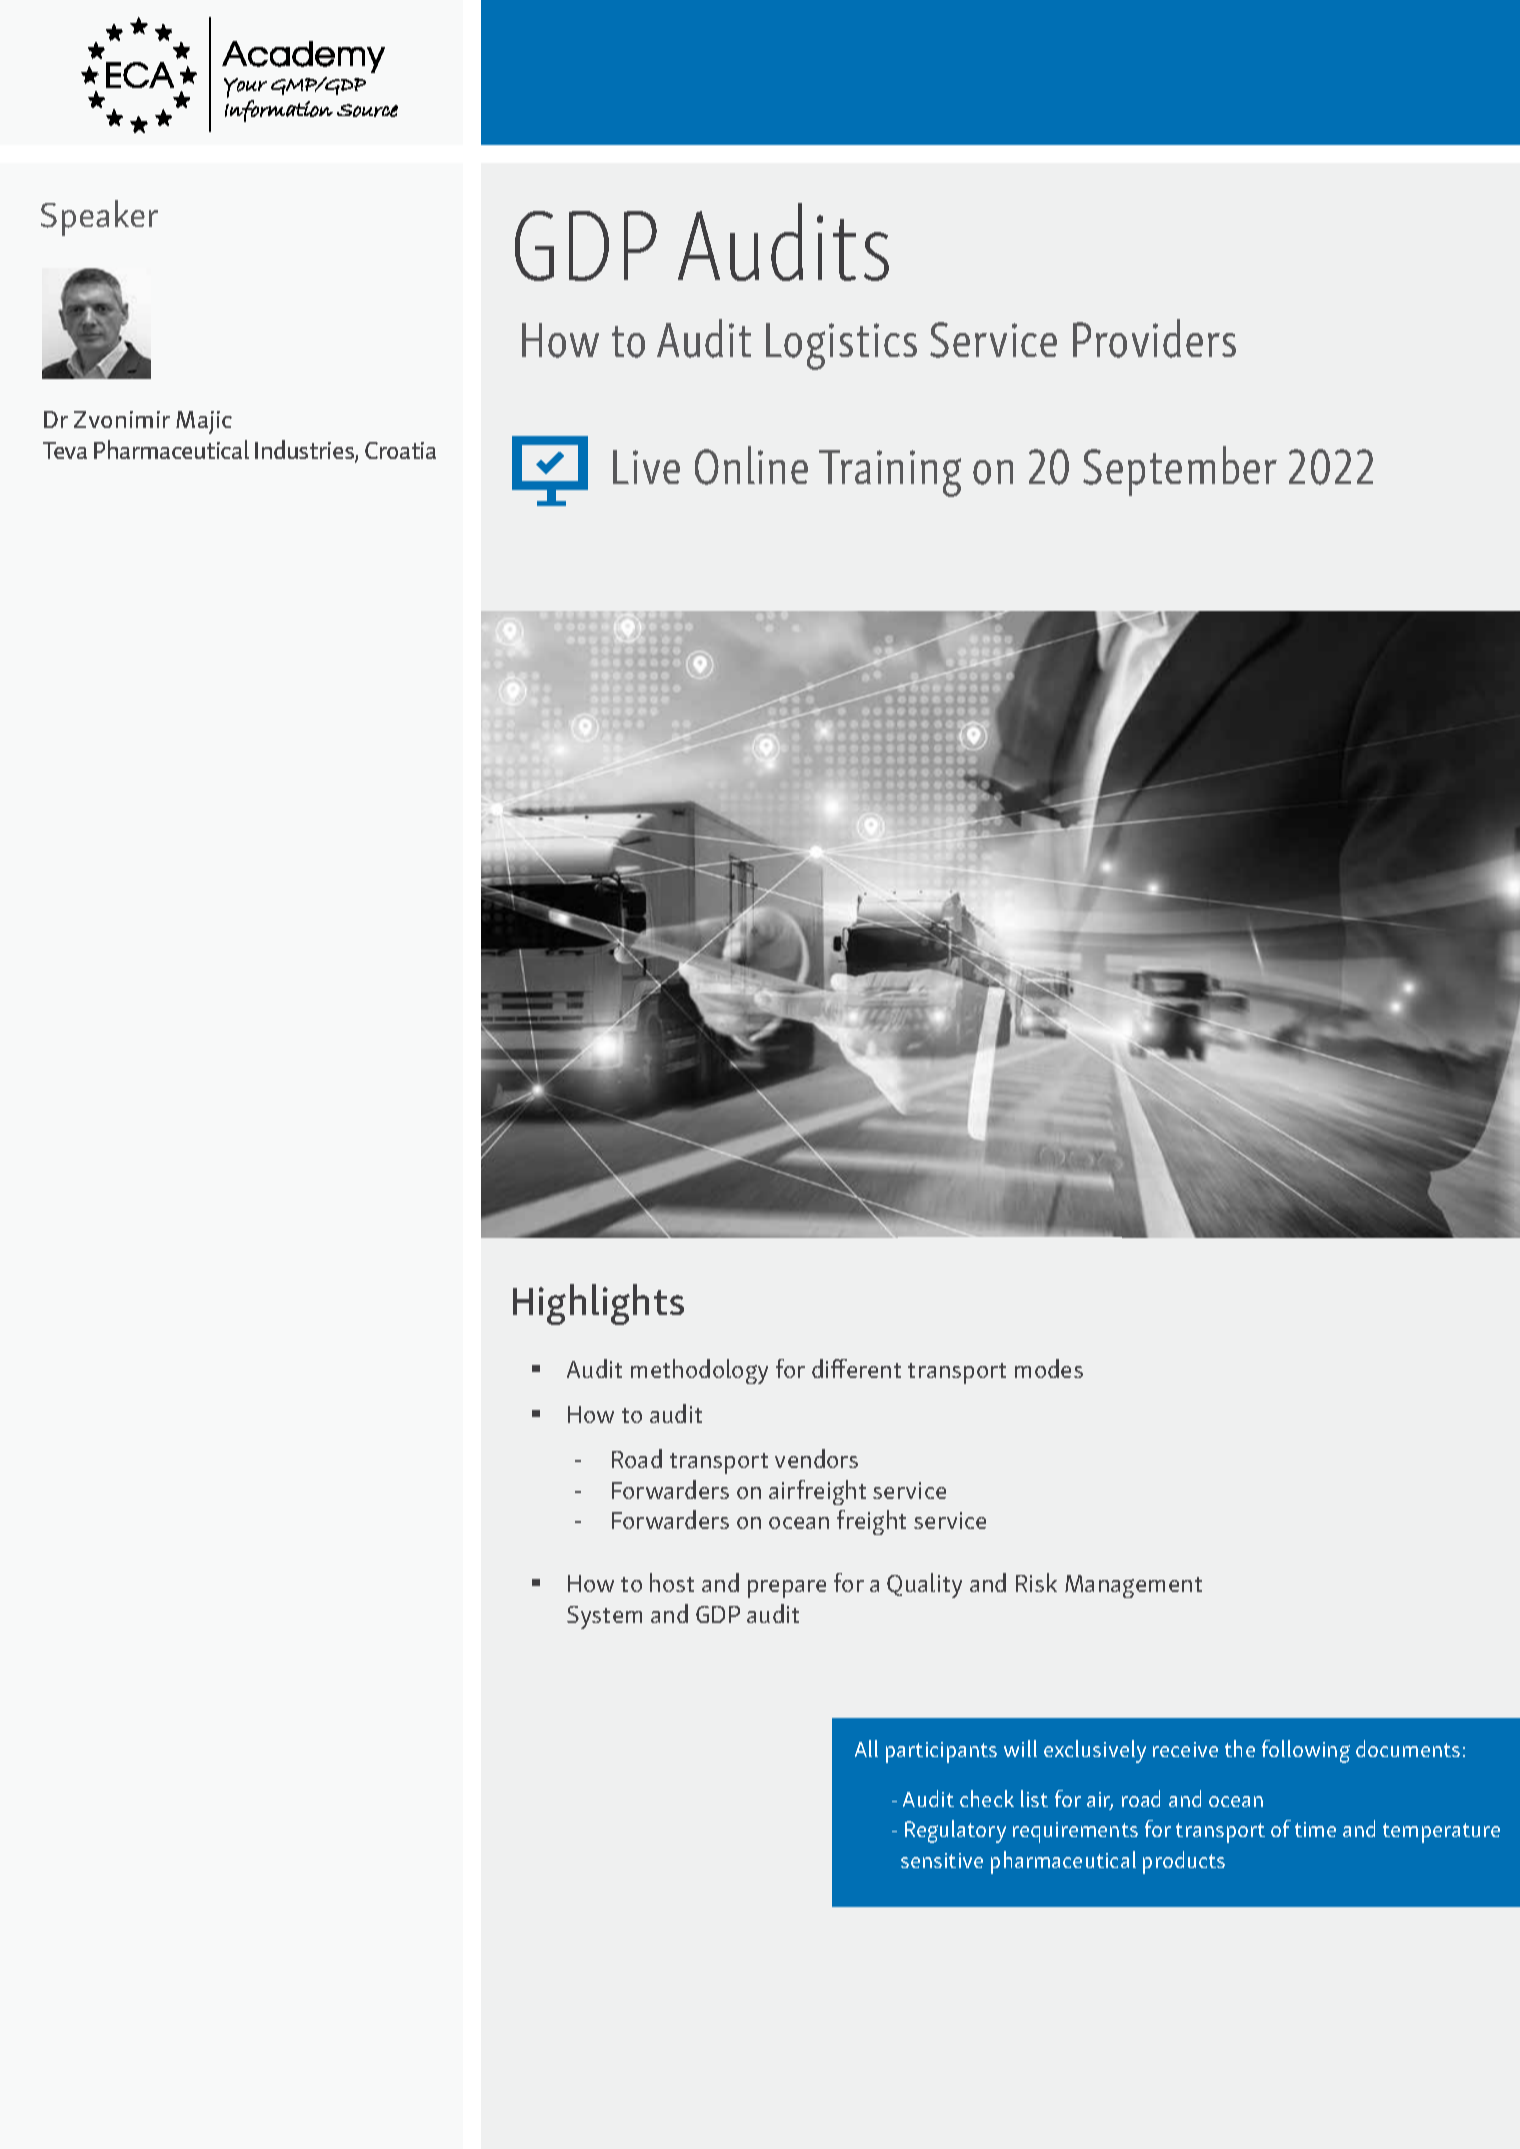 This image has height=2149, width=1520. Describe the element at coordinates (1049, 1368) in the image. I see `modes` at that location.
